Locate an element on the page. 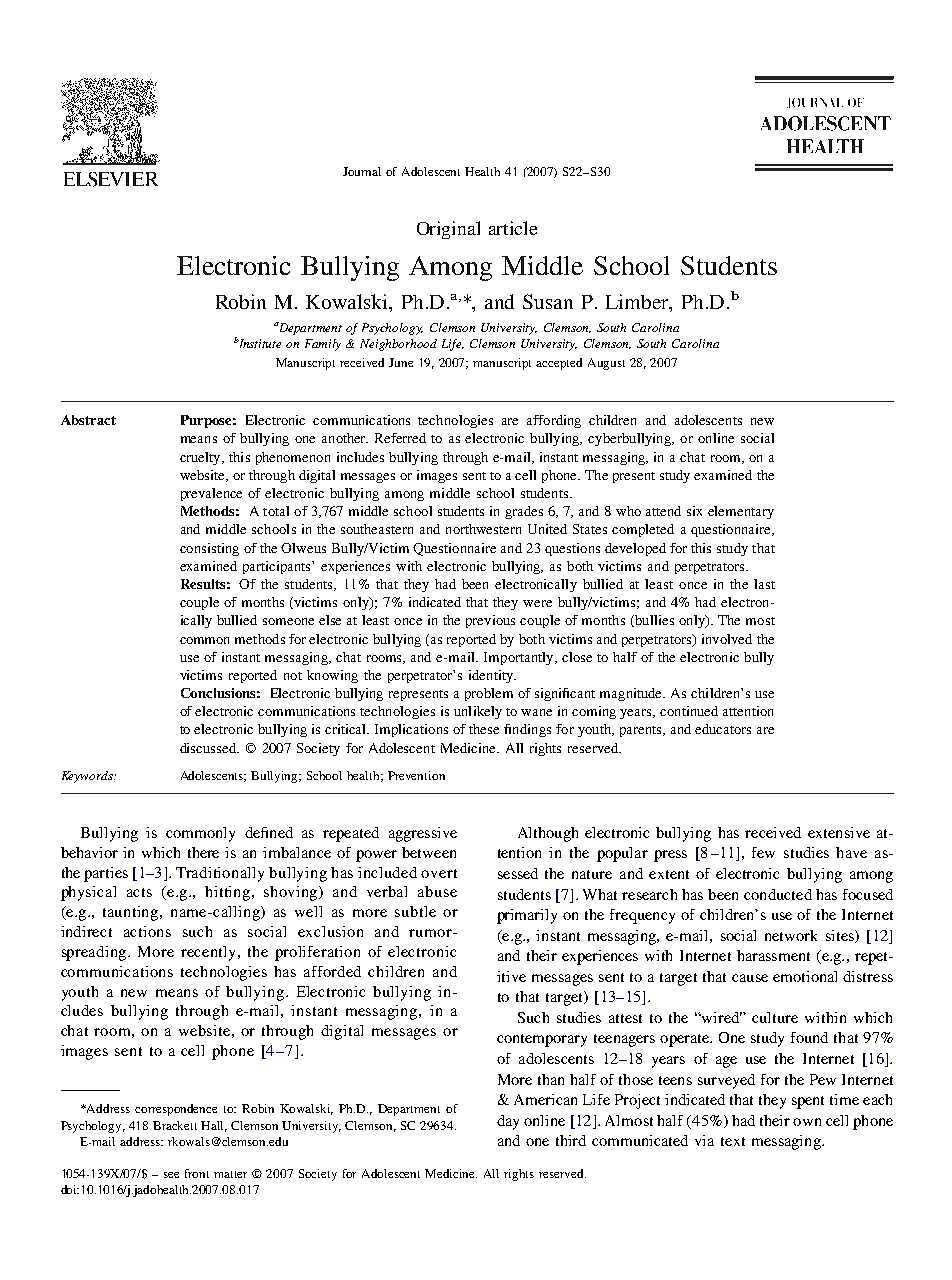 The width and height of the page is (952, 1280). aggressive is located at coordinates (423, 834).
